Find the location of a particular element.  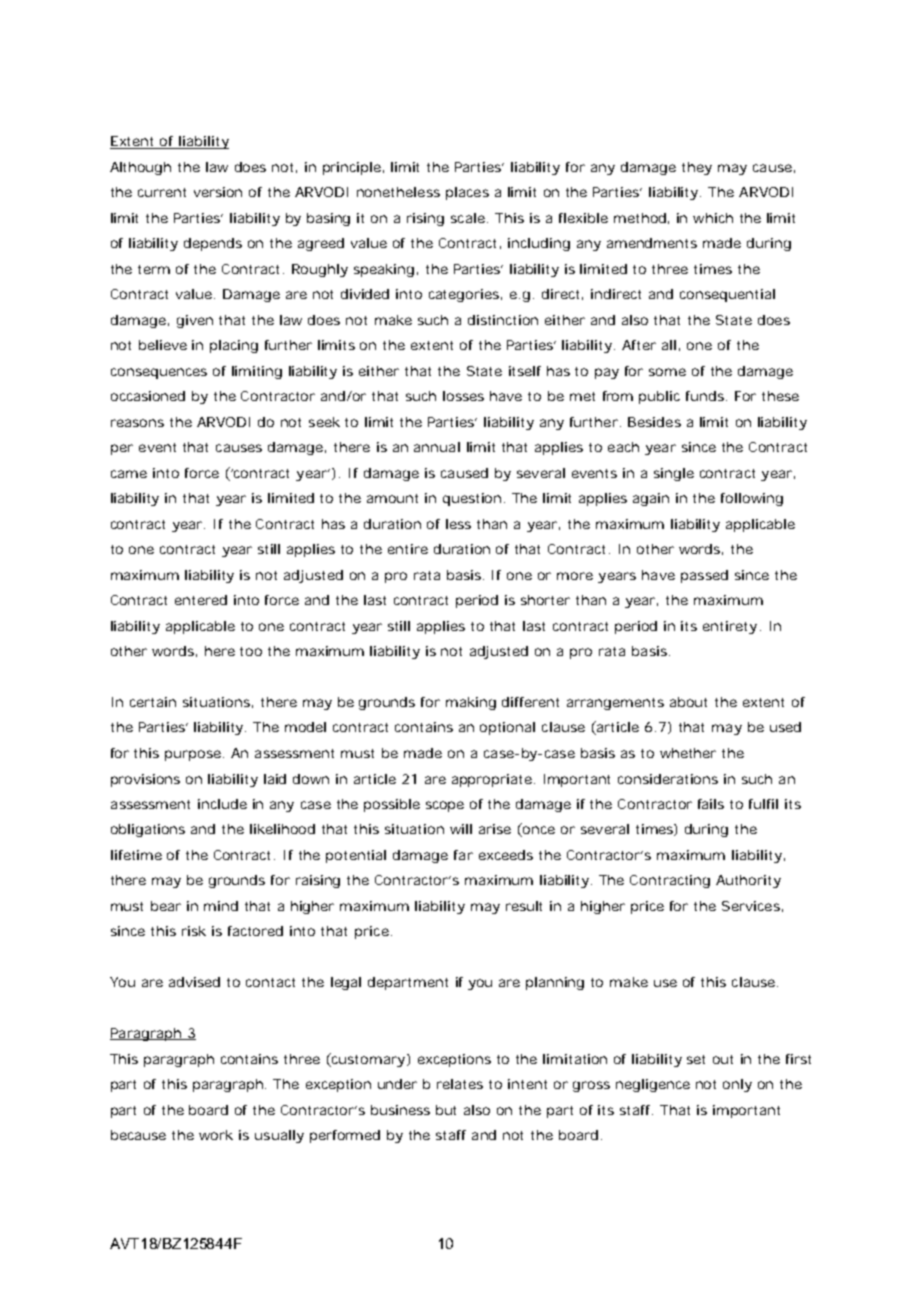

usually is located at coordinates (279, 1136).
